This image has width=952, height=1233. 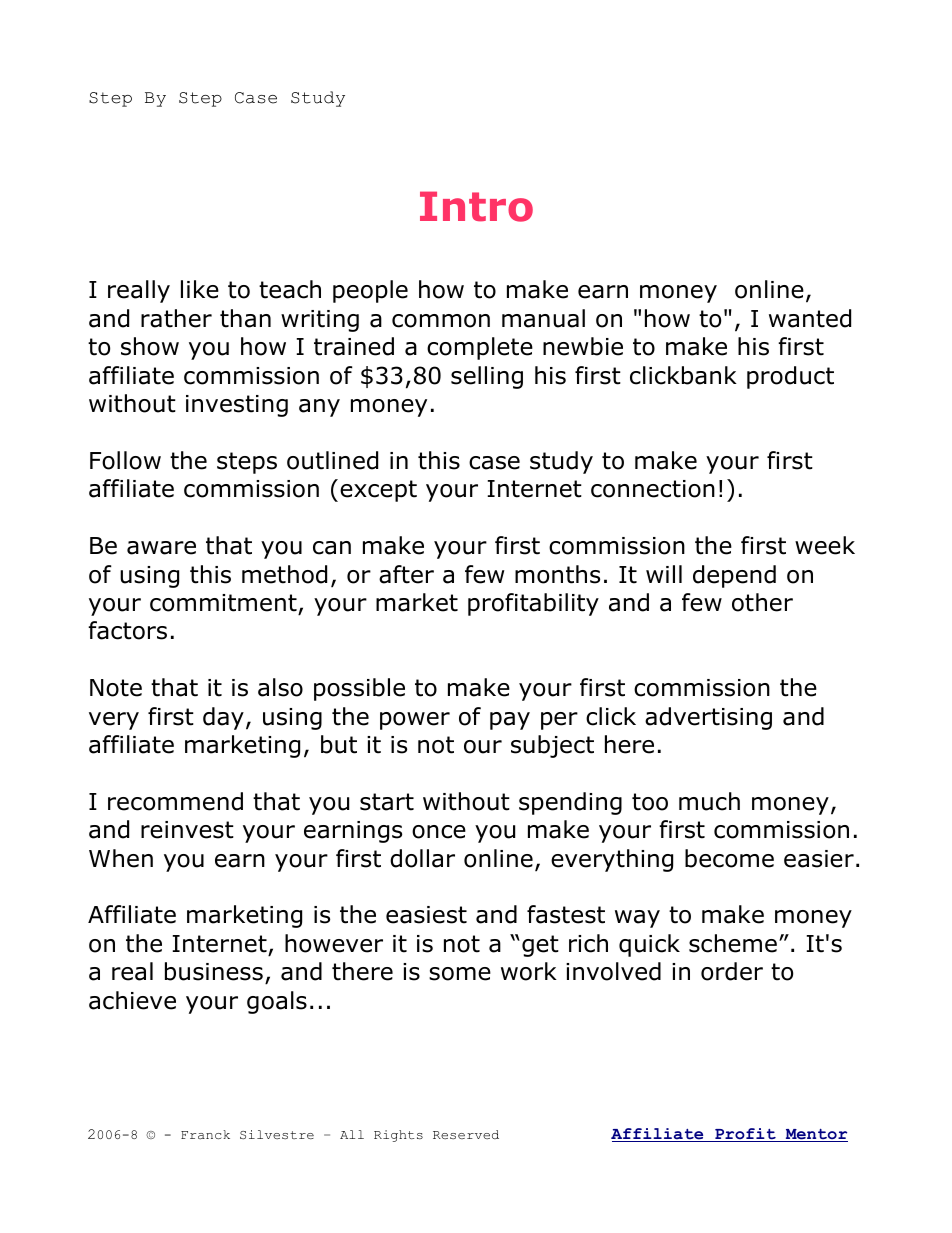 I want to click on like, so click(x=200, y=289).
